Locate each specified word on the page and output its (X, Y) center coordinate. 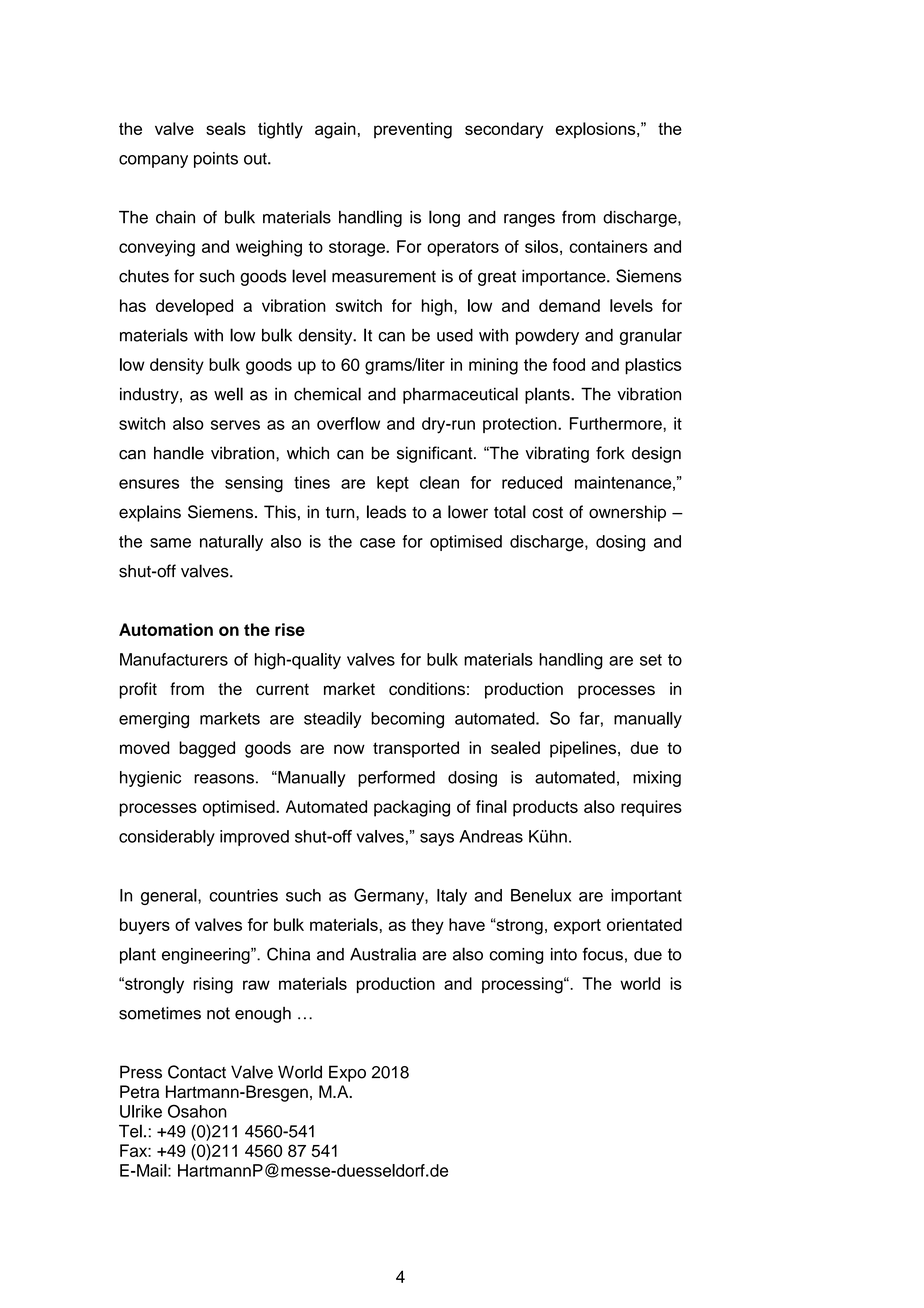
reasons (224, 779)
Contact (197, 1072)
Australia (383, 954)
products (545, 808)
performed (396, 778)
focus (602, 954)
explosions (597, 130)
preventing (413, 130)
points (216, 160)
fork (610, 453)
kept (393, 484)
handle (179, 453)
